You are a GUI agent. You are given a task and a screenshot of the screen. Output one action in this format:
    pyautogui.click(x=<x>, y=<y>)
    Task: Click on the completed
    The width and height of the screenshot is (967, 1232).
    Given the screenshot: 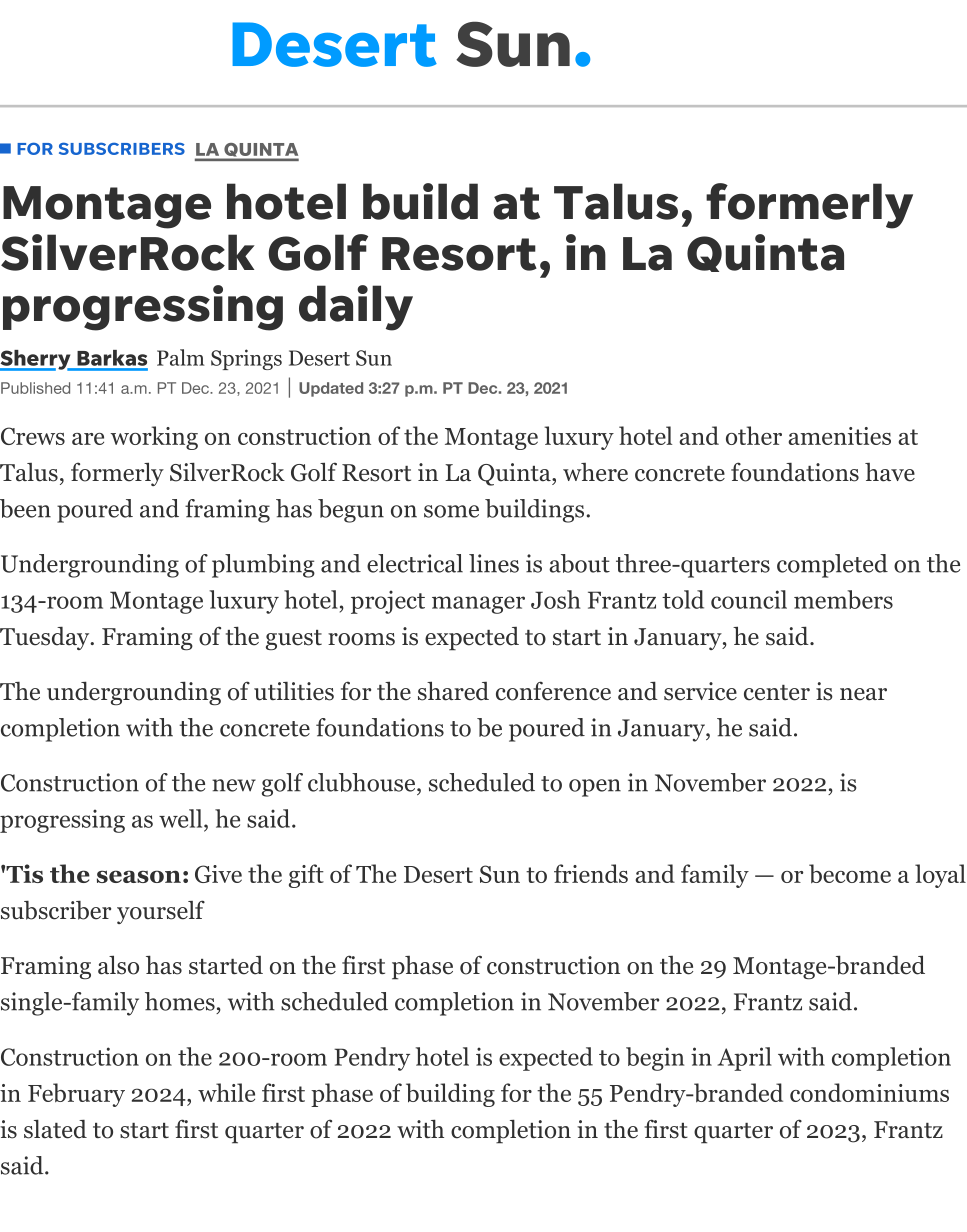 What is the action you would take?
    pyautogui.click(x=832, y=566)
